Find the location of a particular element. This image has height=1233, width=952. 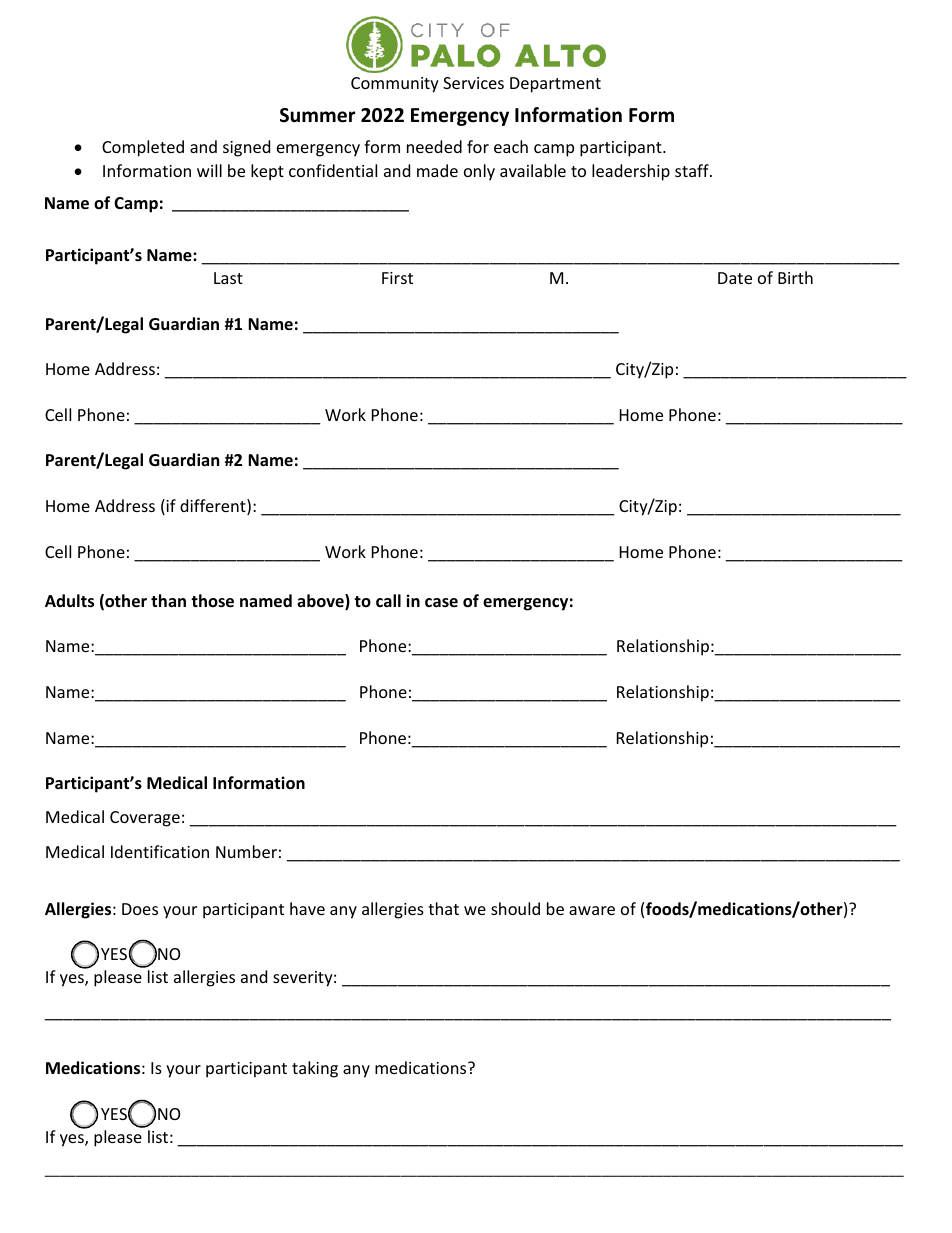

needed is located at coordinates (434, 146).
